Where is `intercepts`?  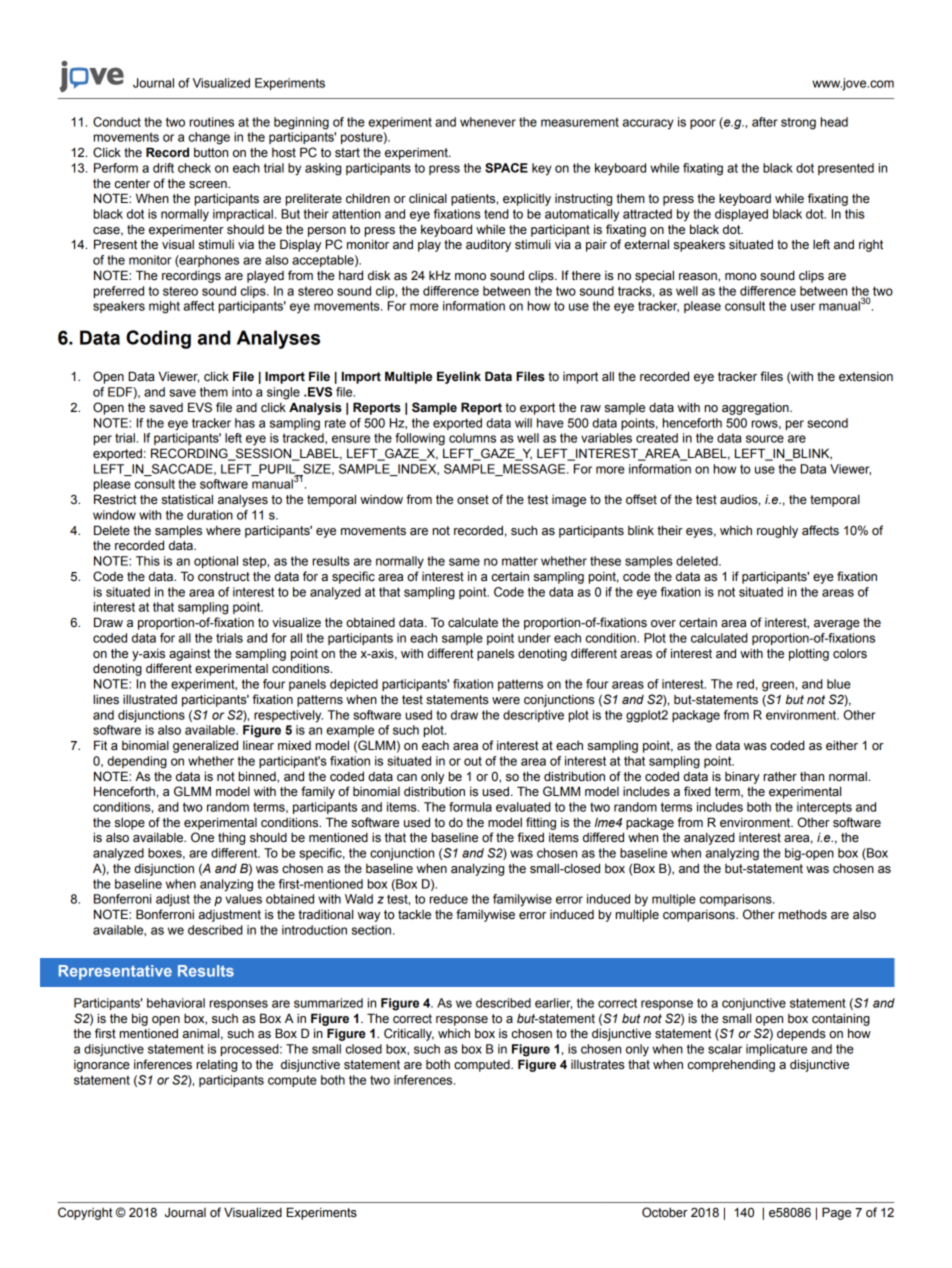
intercepts is located at coordinates (824, 808).
